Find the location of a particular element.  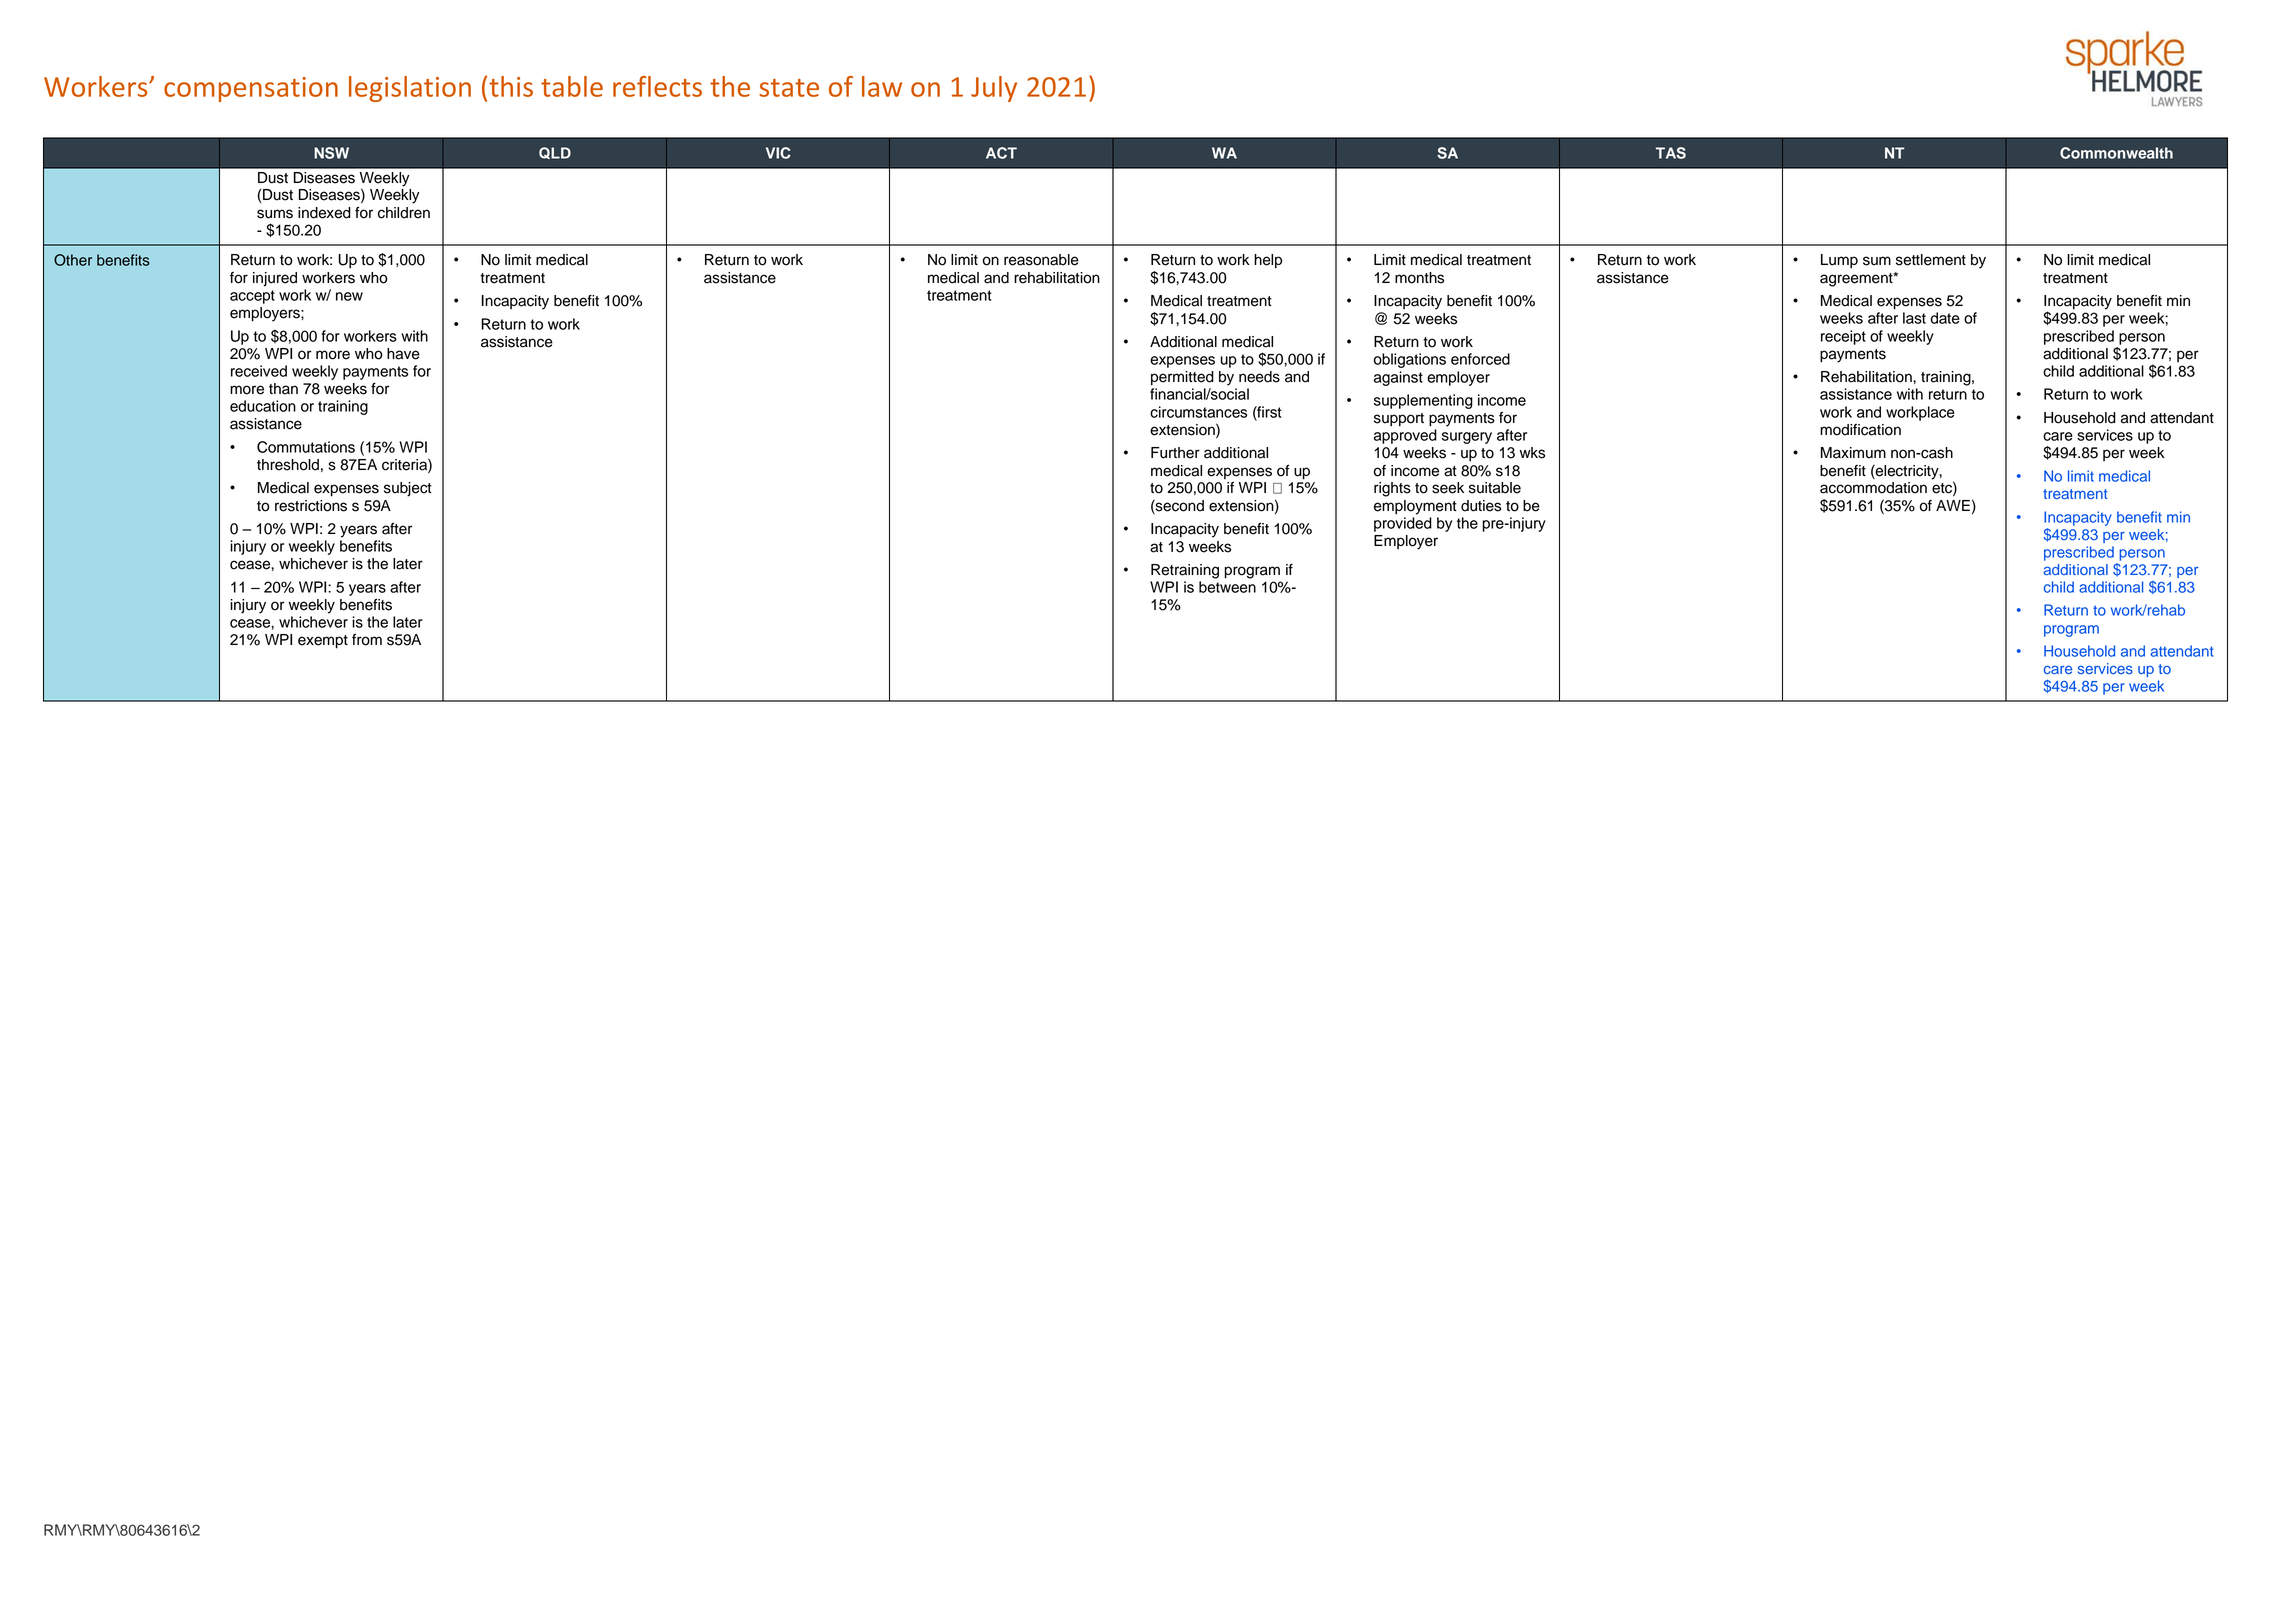

from is located at coordinates (367, 640).
